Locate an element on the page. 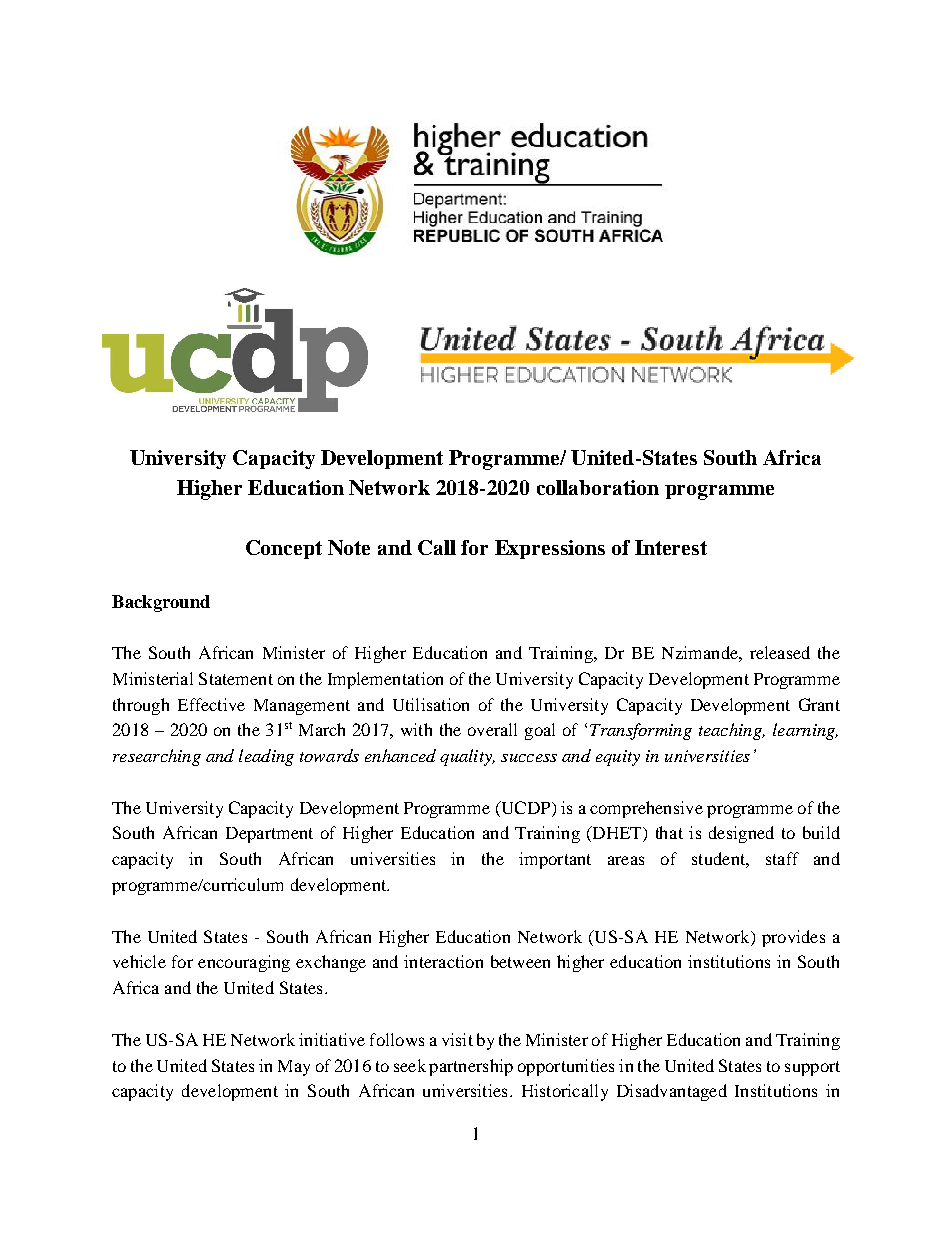  May is located at coordinates (294, 1068).
